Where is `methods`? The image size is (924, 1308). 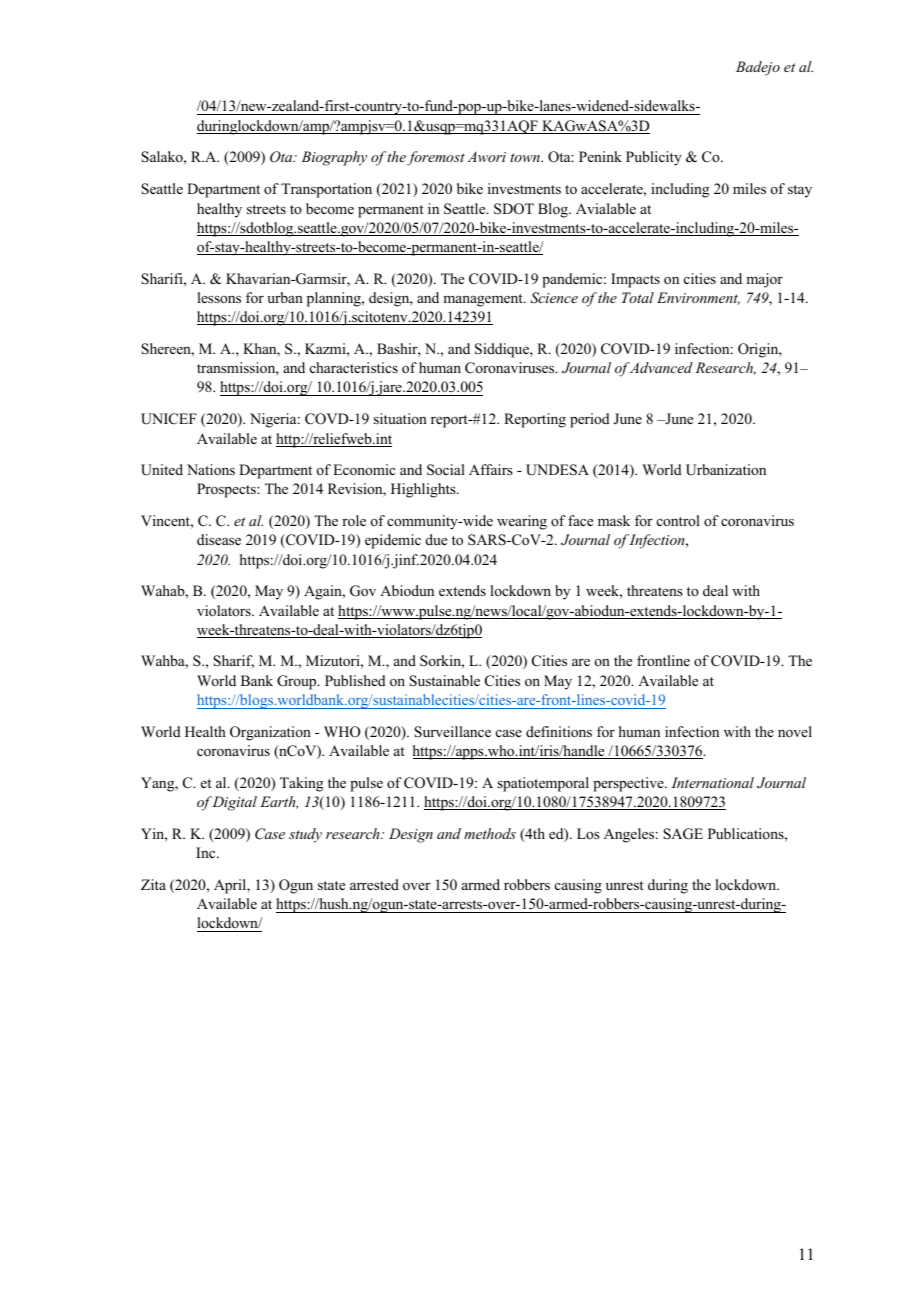 methods is located at coordinates (490, 833).
